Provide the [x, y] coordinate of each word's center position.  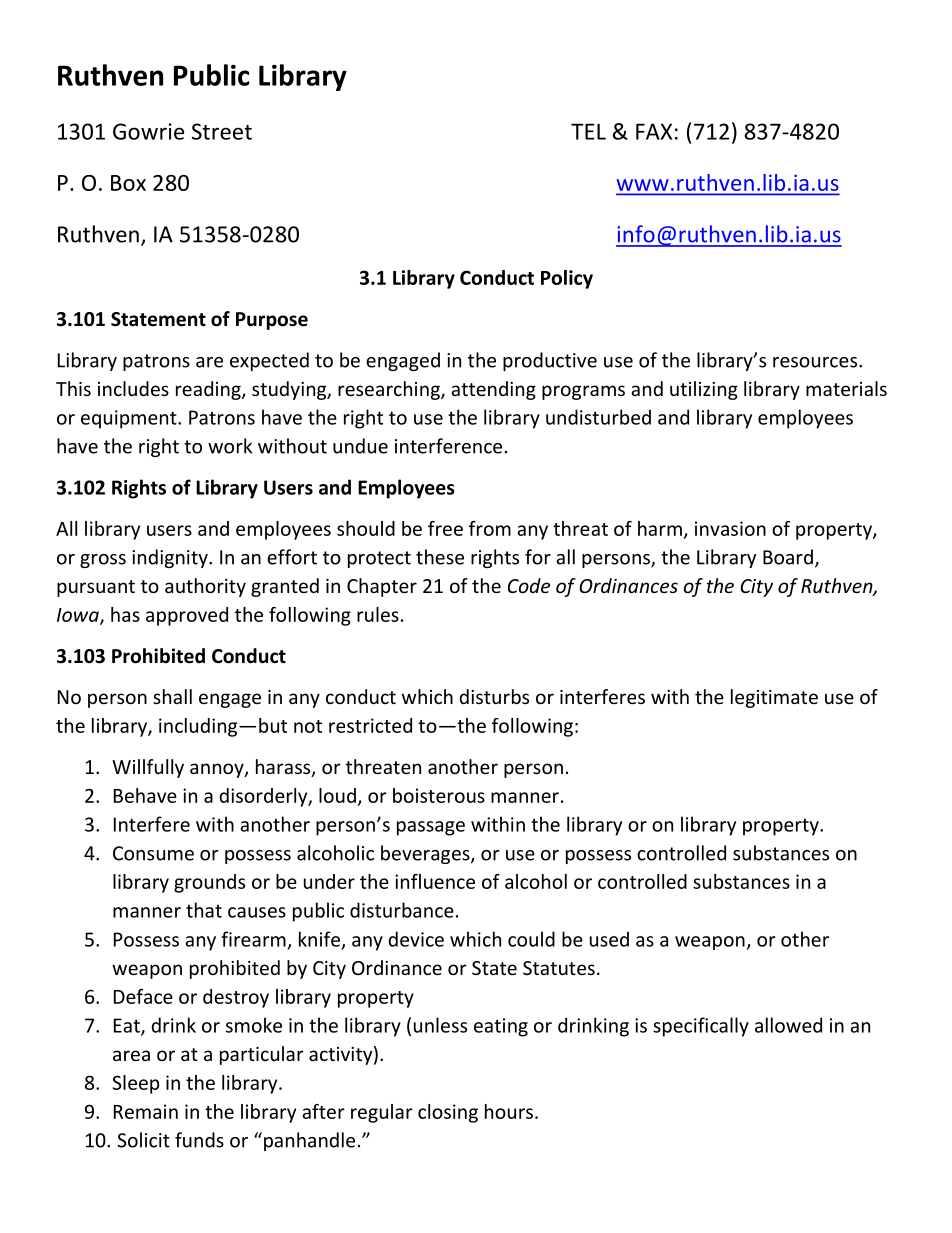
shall [172, 696]
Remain [146, 1111]
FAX [654, 131]
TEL [588, 131]
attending [493, 390]
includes [133, 388]
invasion [730, 528]
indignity [171, 558]
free [445, 528]
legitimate [774, 698]
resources [816, 362]
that [204, 910]
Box [128, 183]
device [416, 939]
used [609, 939]
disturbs [494, 696]
